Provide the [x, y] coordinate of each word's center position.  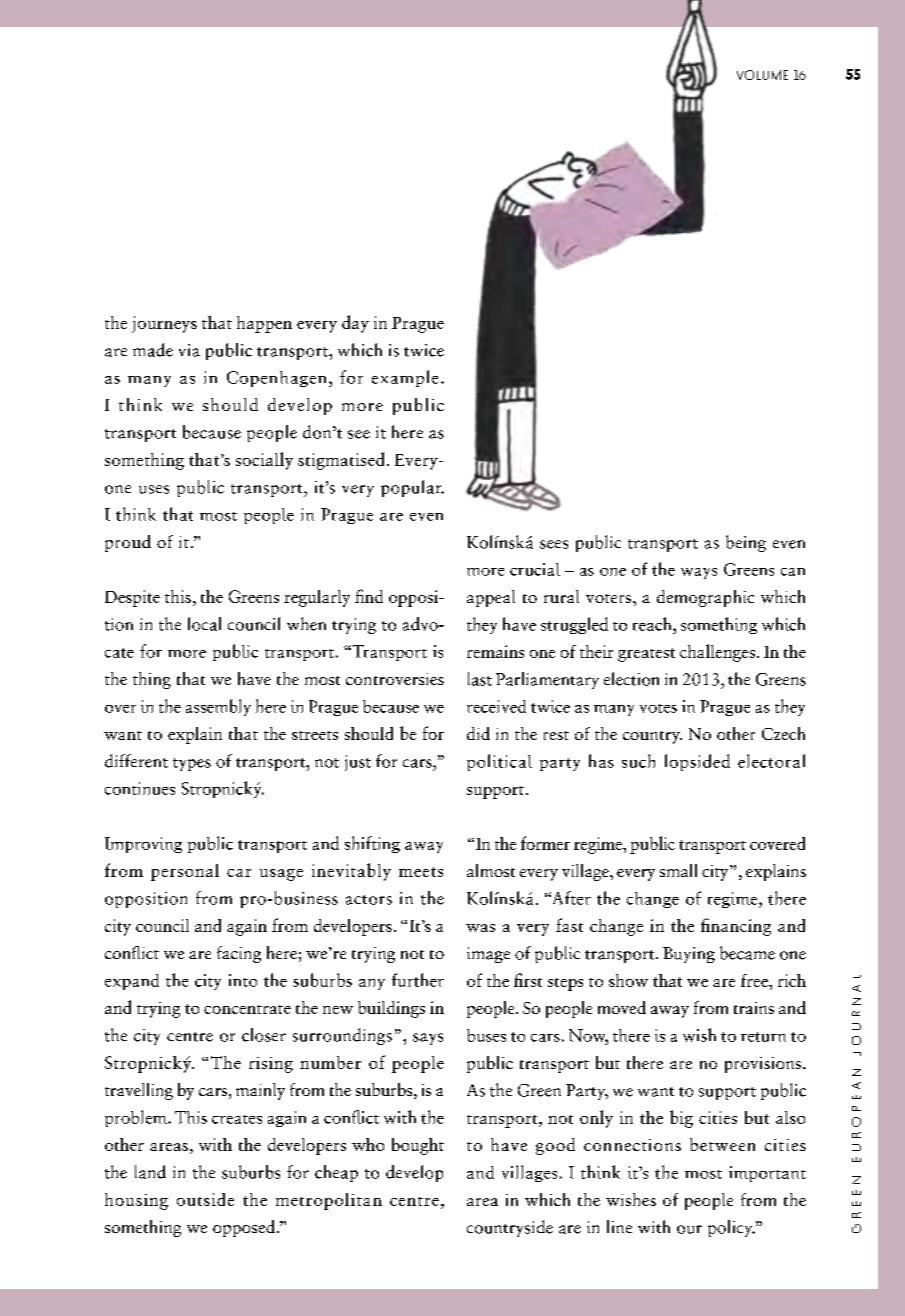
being [746, 543]
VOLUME [762, 75]
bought [418, 1146]
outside [205, 1199]
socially [264, 461]
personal [185, 872]
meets [421, 872]
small [678, 870]
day [355, 324]
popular [412, 488]
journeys [164, 324]
